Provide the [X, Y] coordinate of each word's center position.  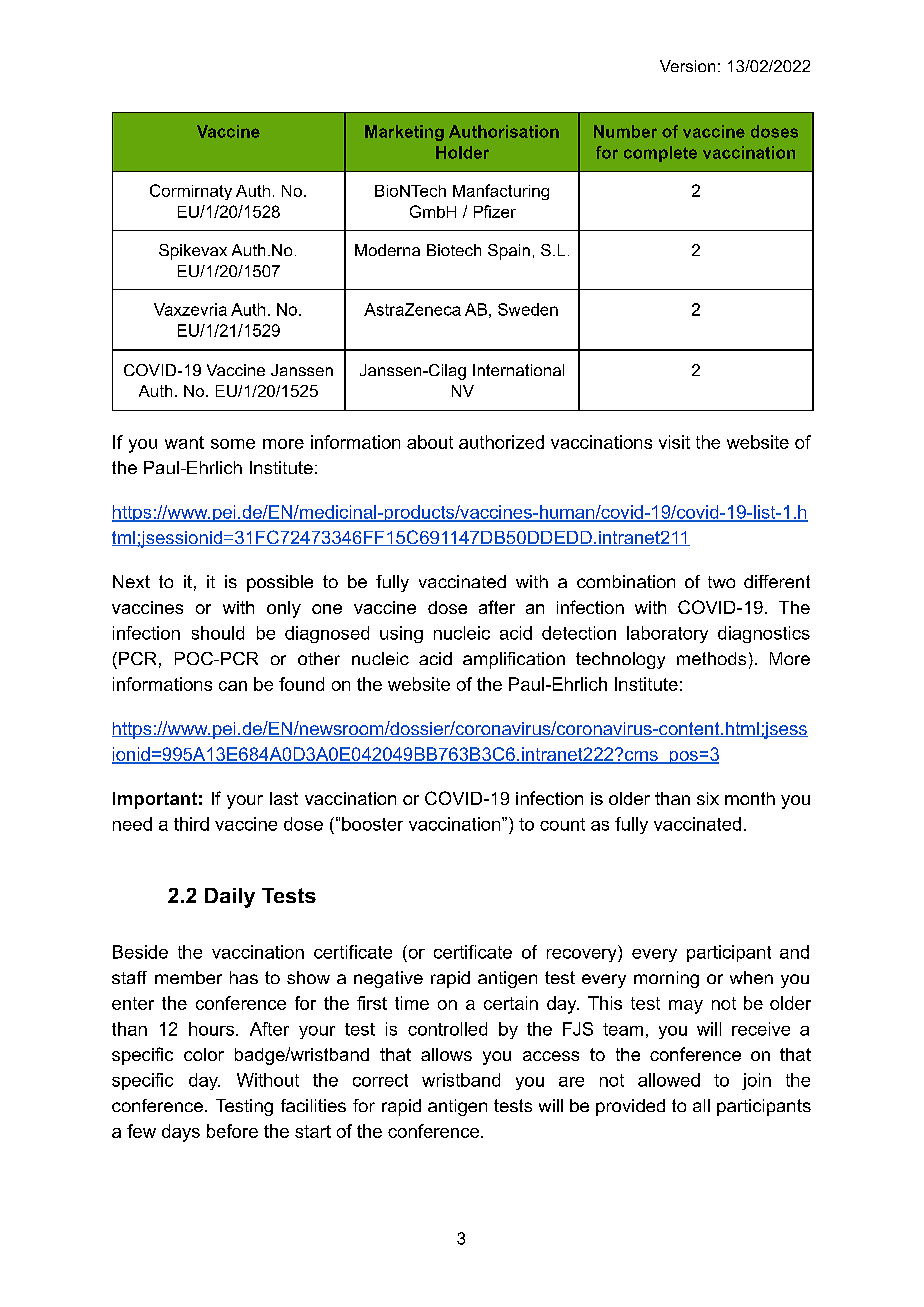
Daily [230, 898]
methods [711, 658]
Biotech [454, 250]
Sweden [528, 309]
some [233, 444]
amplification [514, 660]
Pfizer [495, 211]
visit [674, 442]
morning [666, 979]
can [233, 686]
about [430, 442]
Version [687, 66]
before [232, 1131]
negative [388, 979]
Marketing [404, 133]
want [184, 442]
